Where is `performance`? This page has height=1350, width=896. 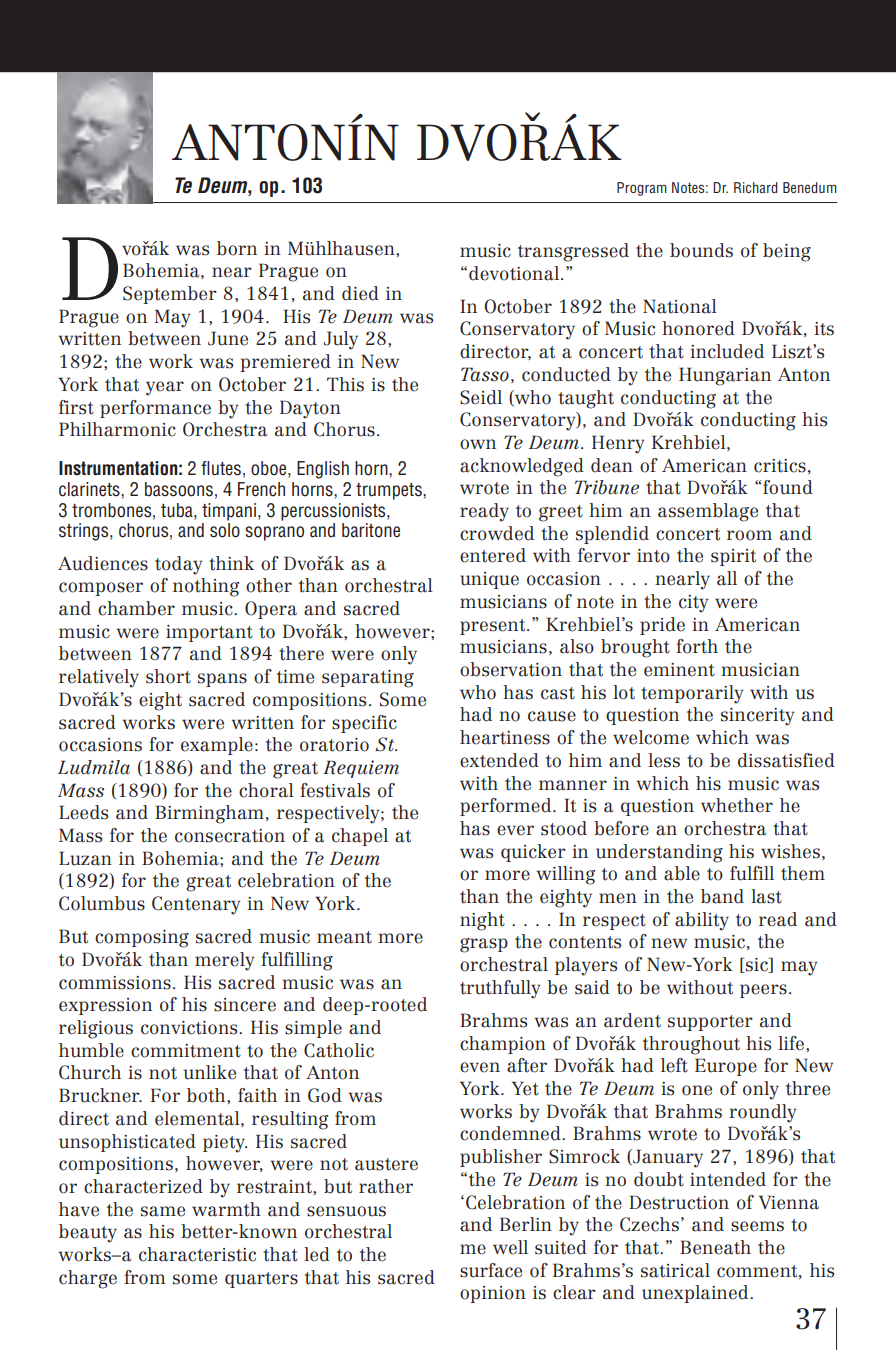
performance is located at coordinates (155, 409).
